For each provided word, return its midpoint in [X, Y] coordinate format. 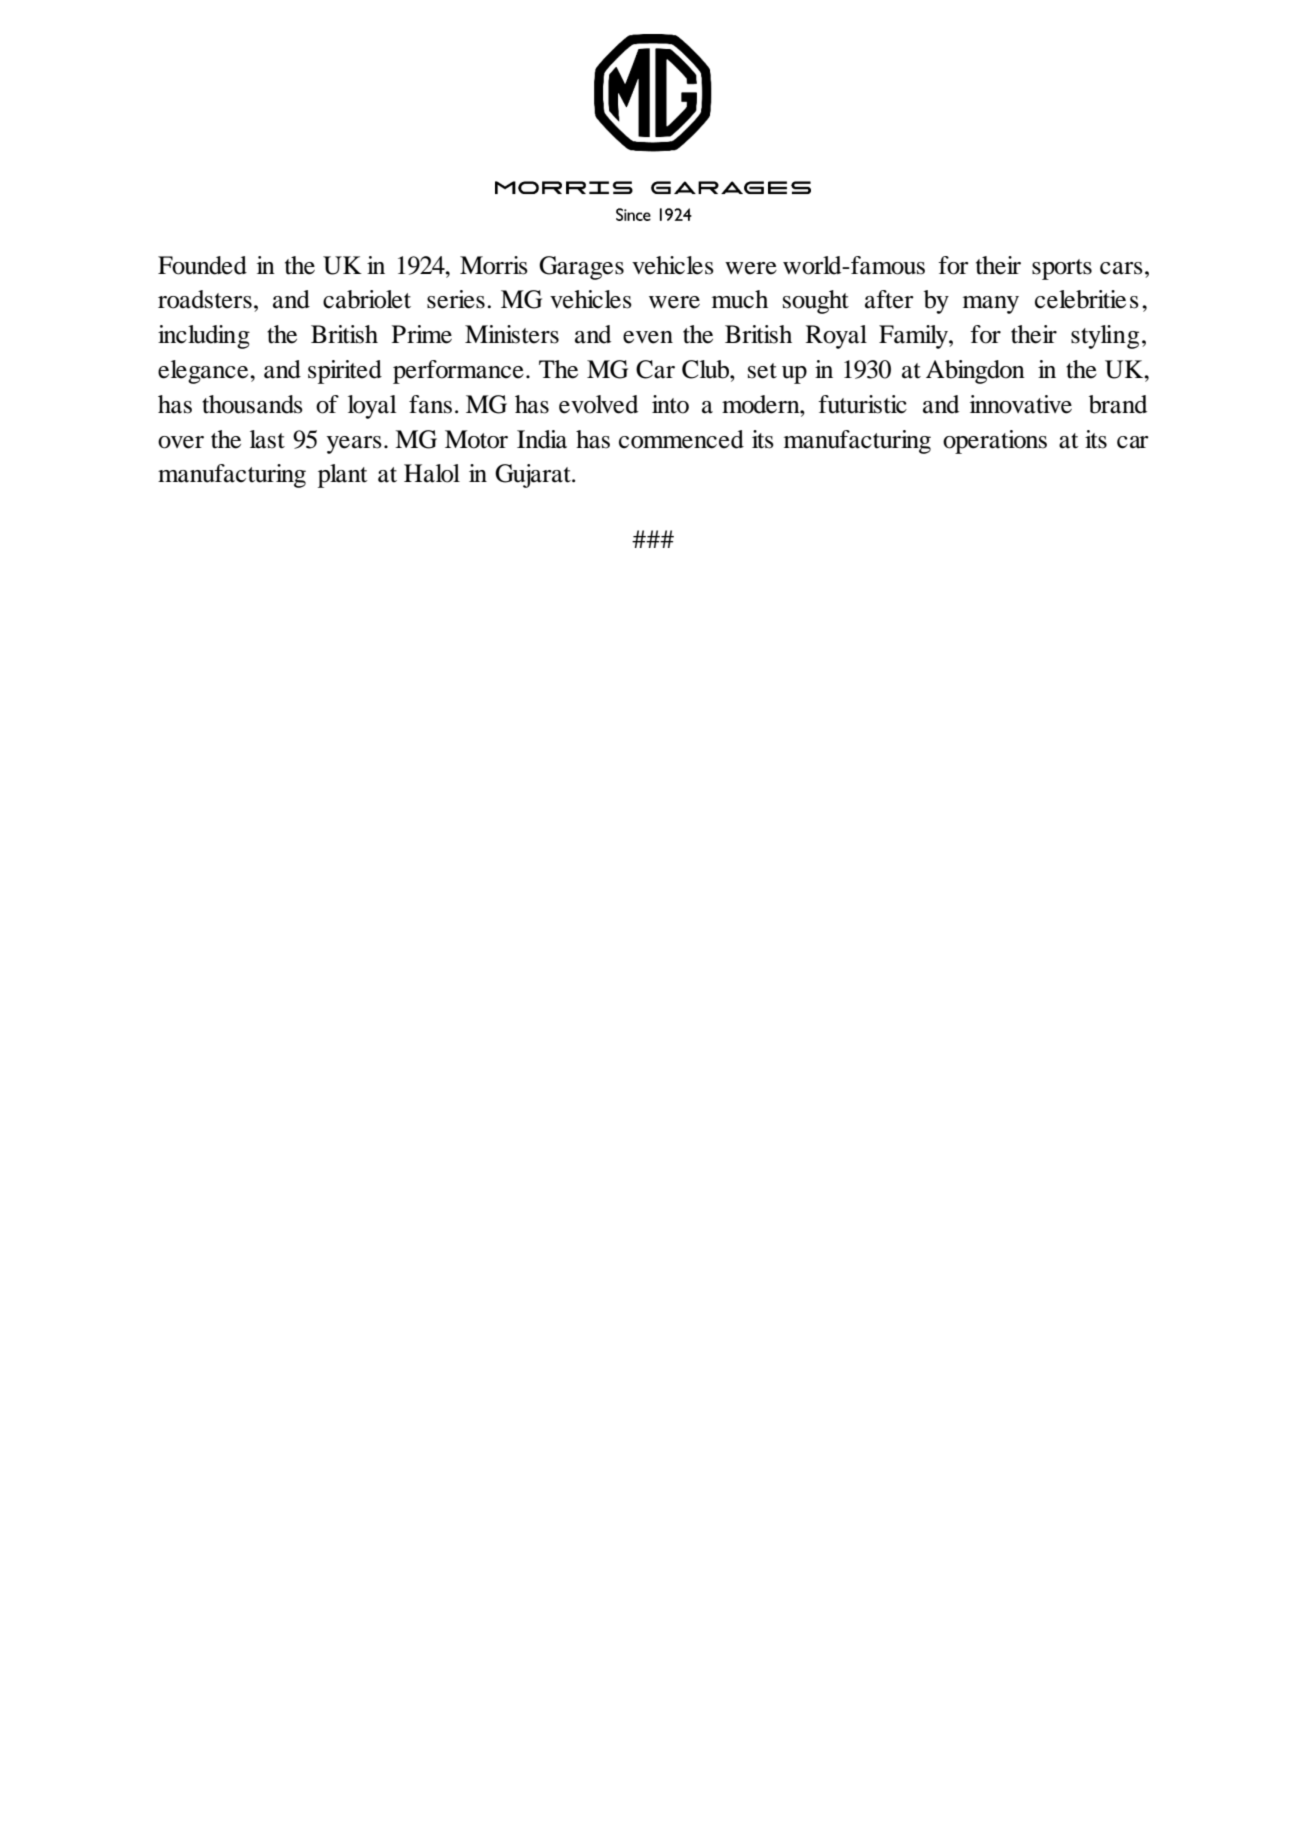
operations [995, 442]
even [648, 337]
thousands [252, 404]
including [204, 337]
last [267, 439]
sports [1062, 269]
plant [343, 476]
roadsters [205, 299]
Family [914, 337]
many [991, 305]
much [740, 299]
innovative [1021, 404]
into [670, 404]
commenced [681, 439]
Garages [581, 268]
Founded [202, 265]
